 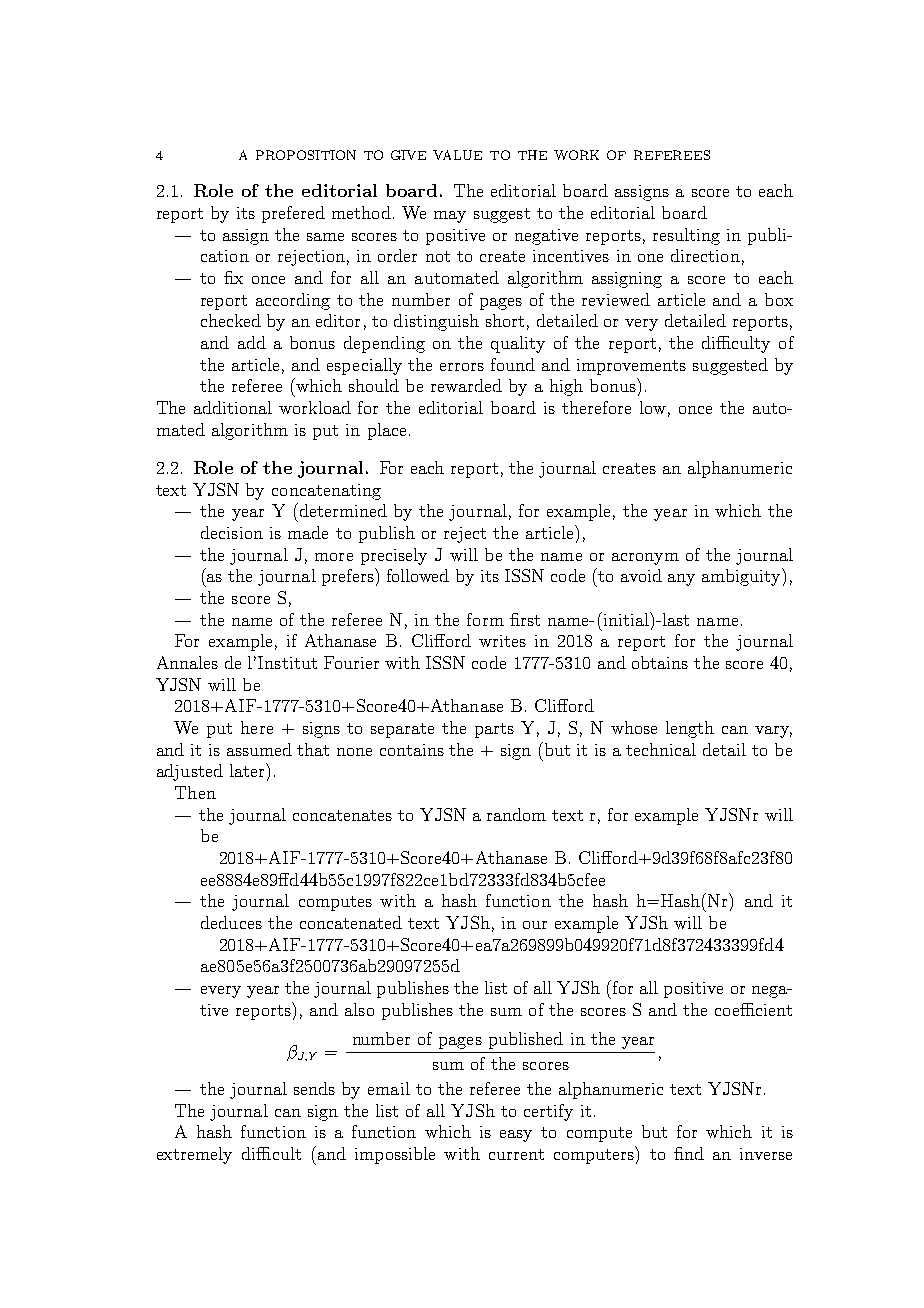 I want to click on obtains, so click(x=660, y=662).
